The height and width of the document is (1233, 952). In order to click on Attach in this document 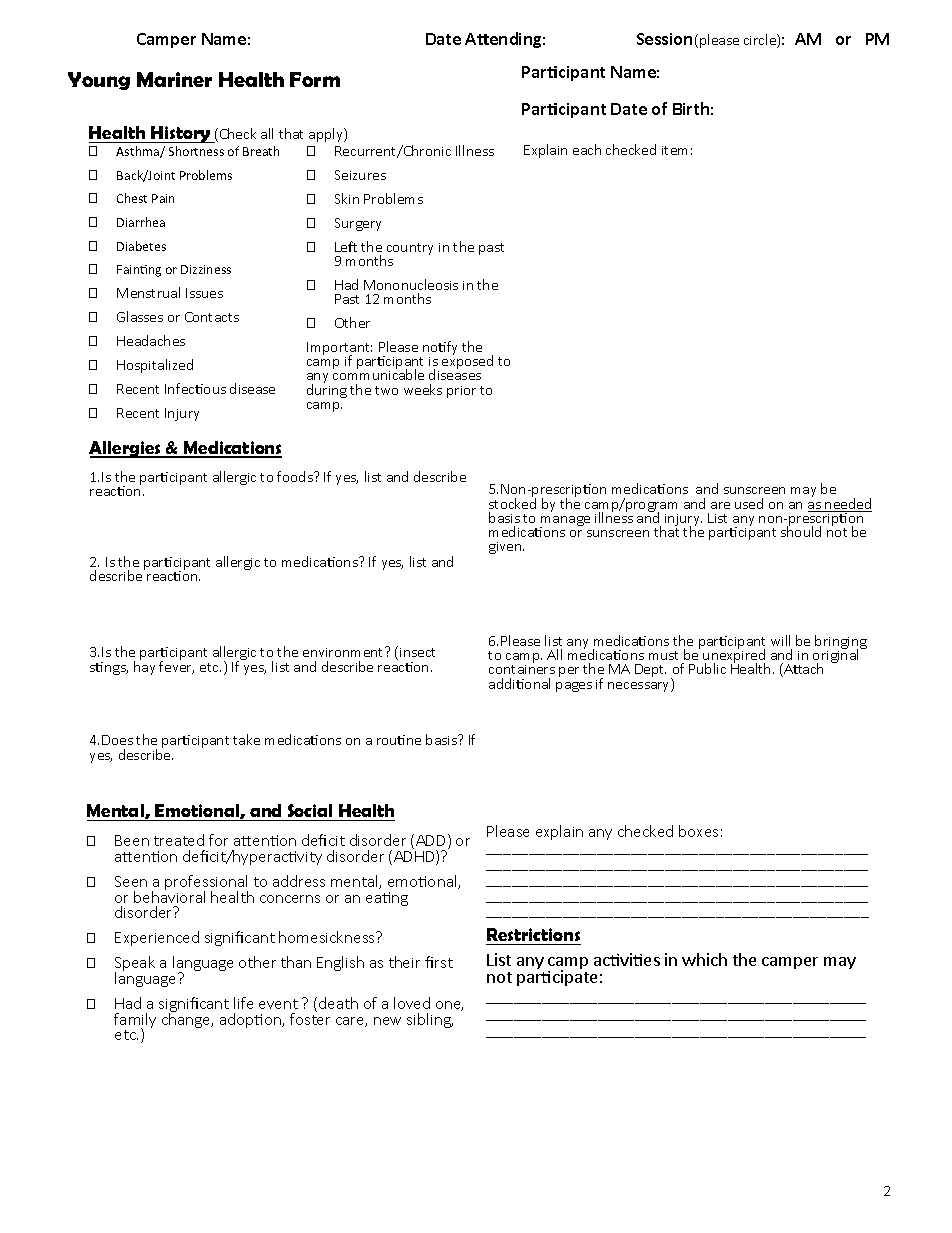, I will do `click(802, 670)`.
